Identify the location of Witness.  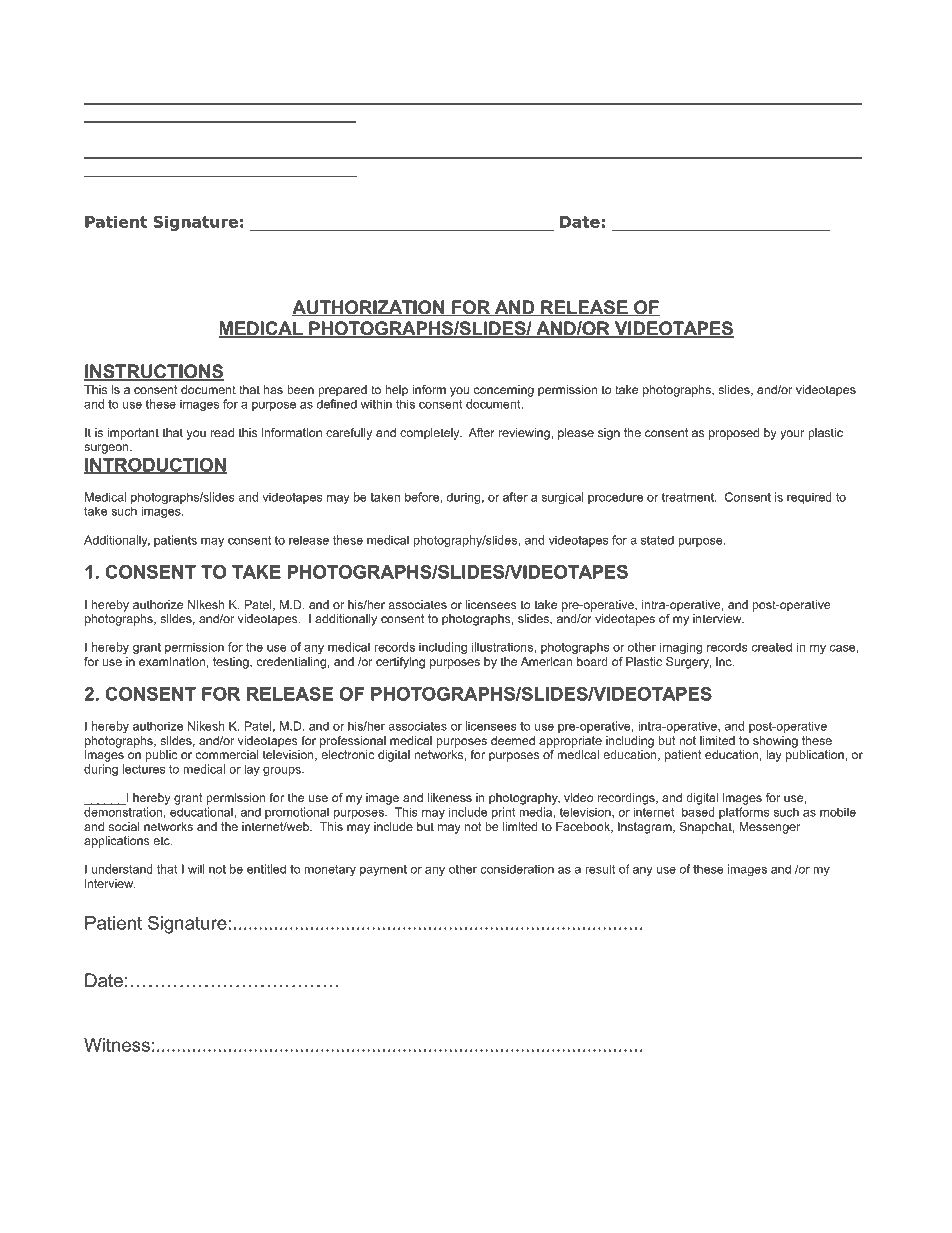
(117, 1045).
